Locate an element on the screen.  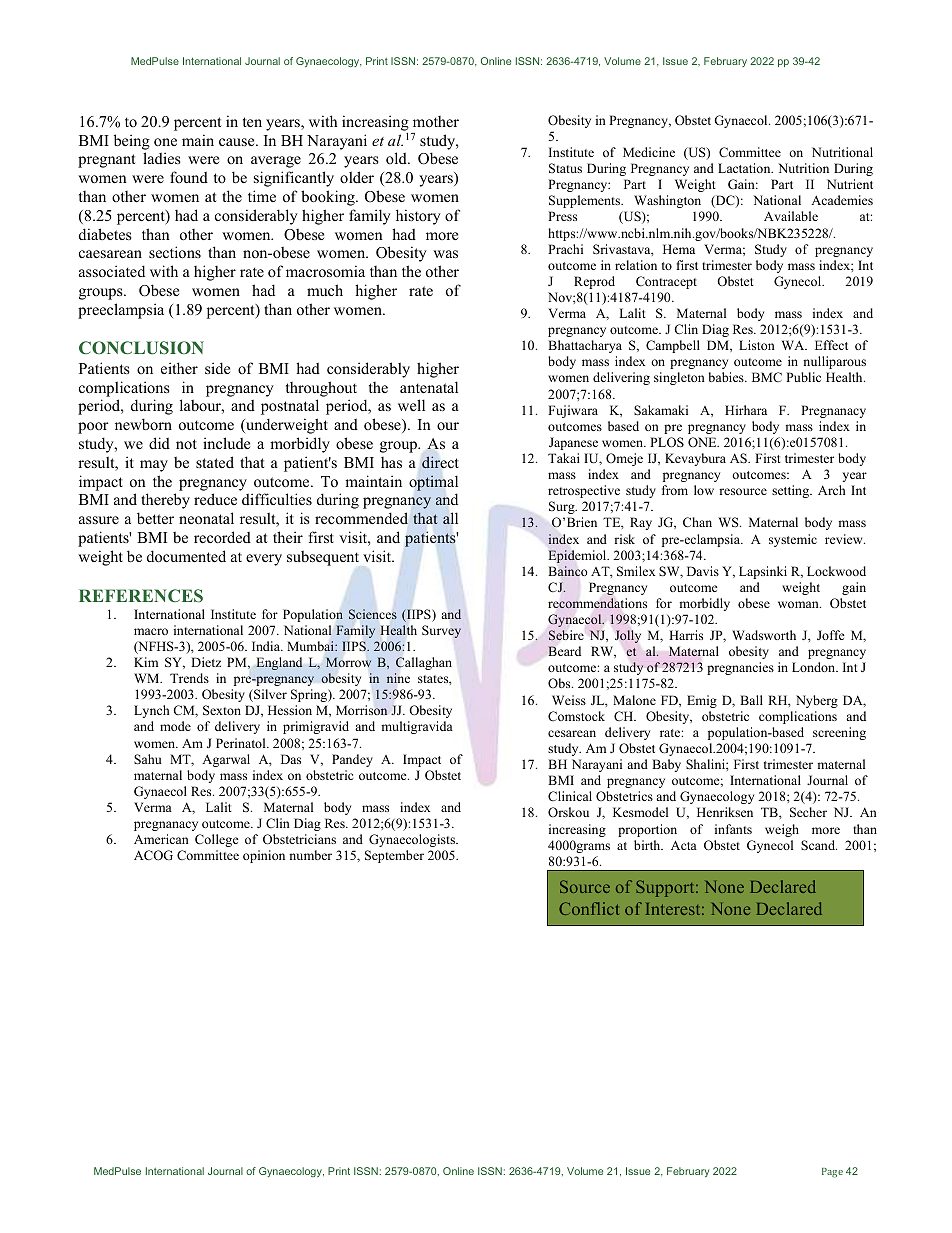
Page is located at coordinates (832, 1173).
